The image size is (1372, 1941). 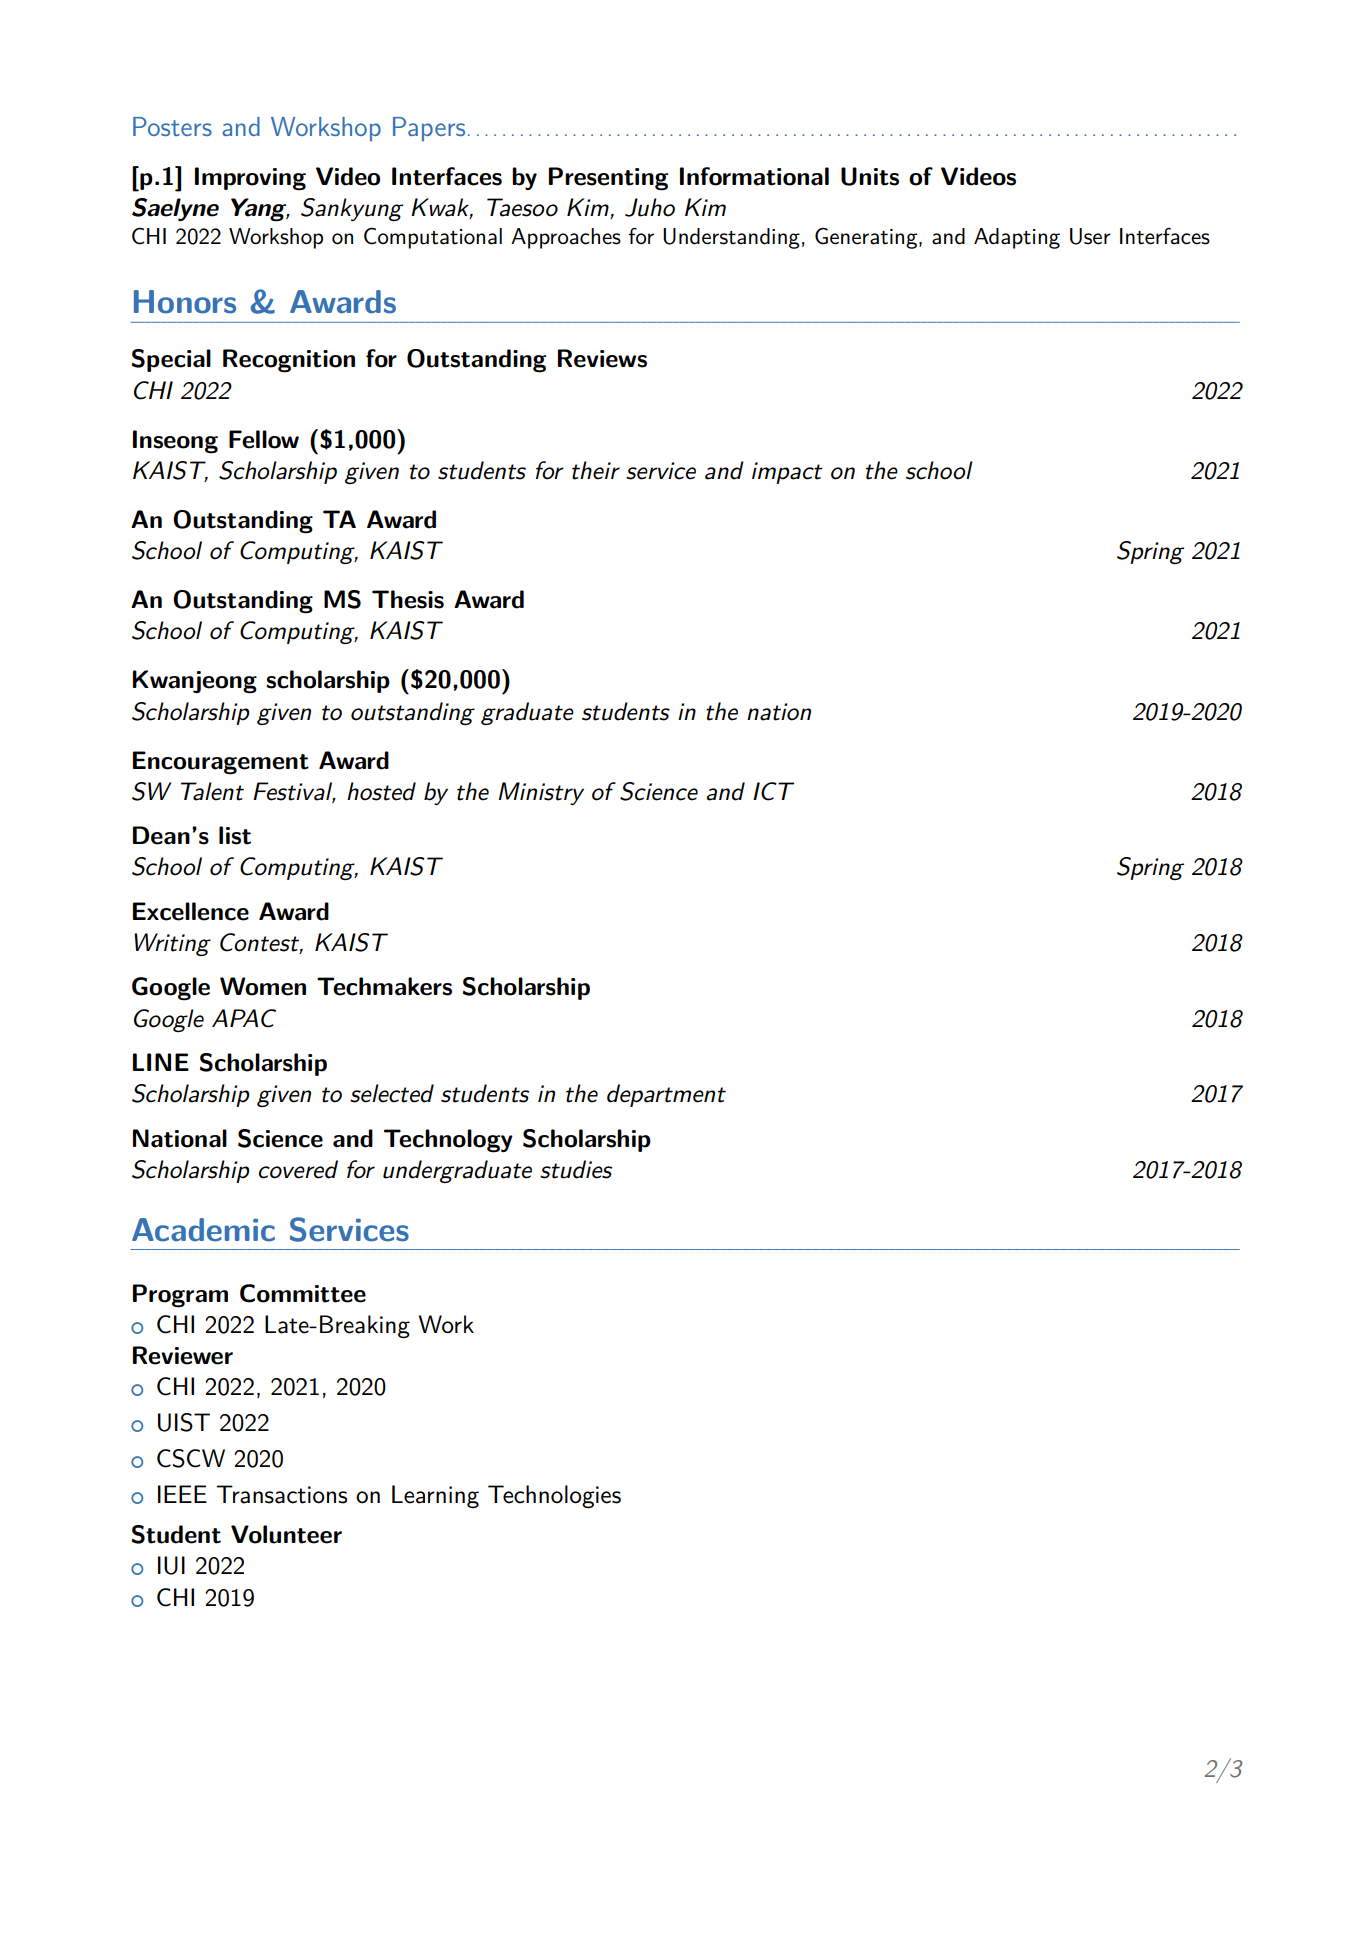 I want to click on Volunteer, so click(x=286, y=1534).
